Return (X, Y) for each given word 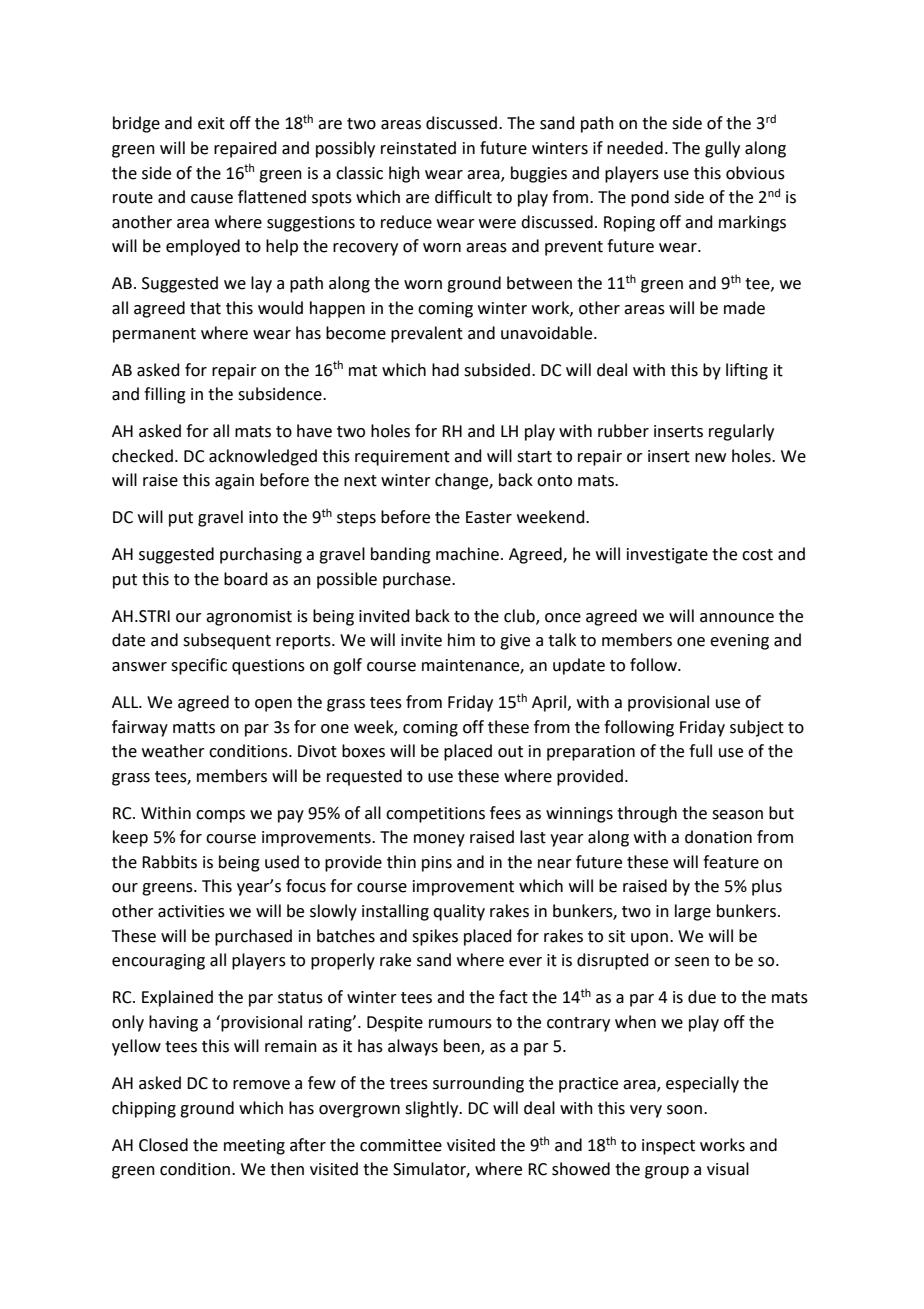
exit (211, 123)
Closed (163, 1145)
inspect (668, 1147)
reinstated (418, 148)
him (461, 639)
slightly (433, 1109)
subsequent (227, 641)
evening (739, 642)
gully (722, 149)
